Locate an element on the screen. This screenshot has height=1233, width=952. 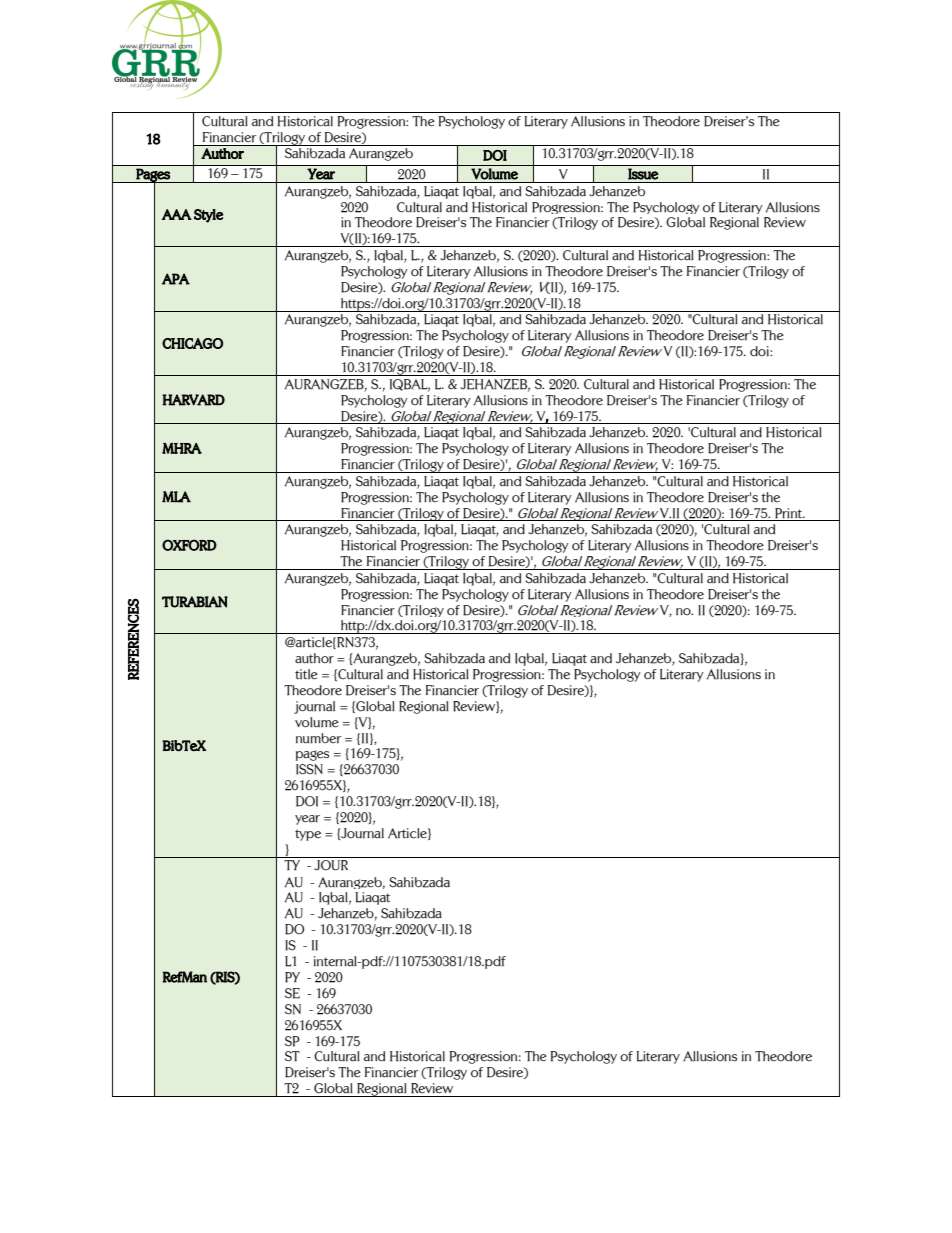
Print is located at coordinates (790, 513).
